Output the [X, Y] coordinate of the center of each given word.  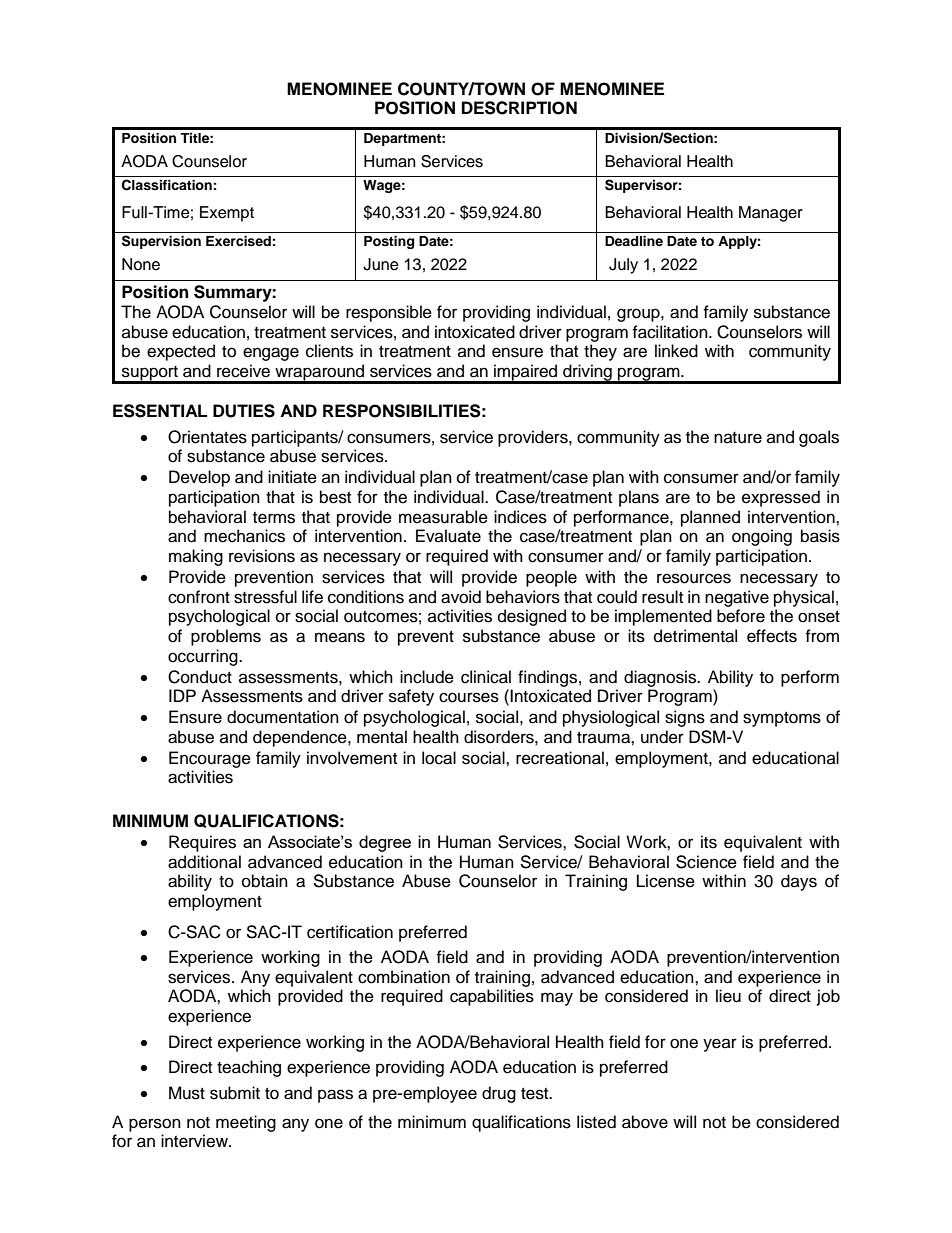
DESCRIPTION [519, 108]
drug [499, 1094]
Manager [771, 214]
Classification [167, 185]
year [720, 1045]
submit [235, 1093]
